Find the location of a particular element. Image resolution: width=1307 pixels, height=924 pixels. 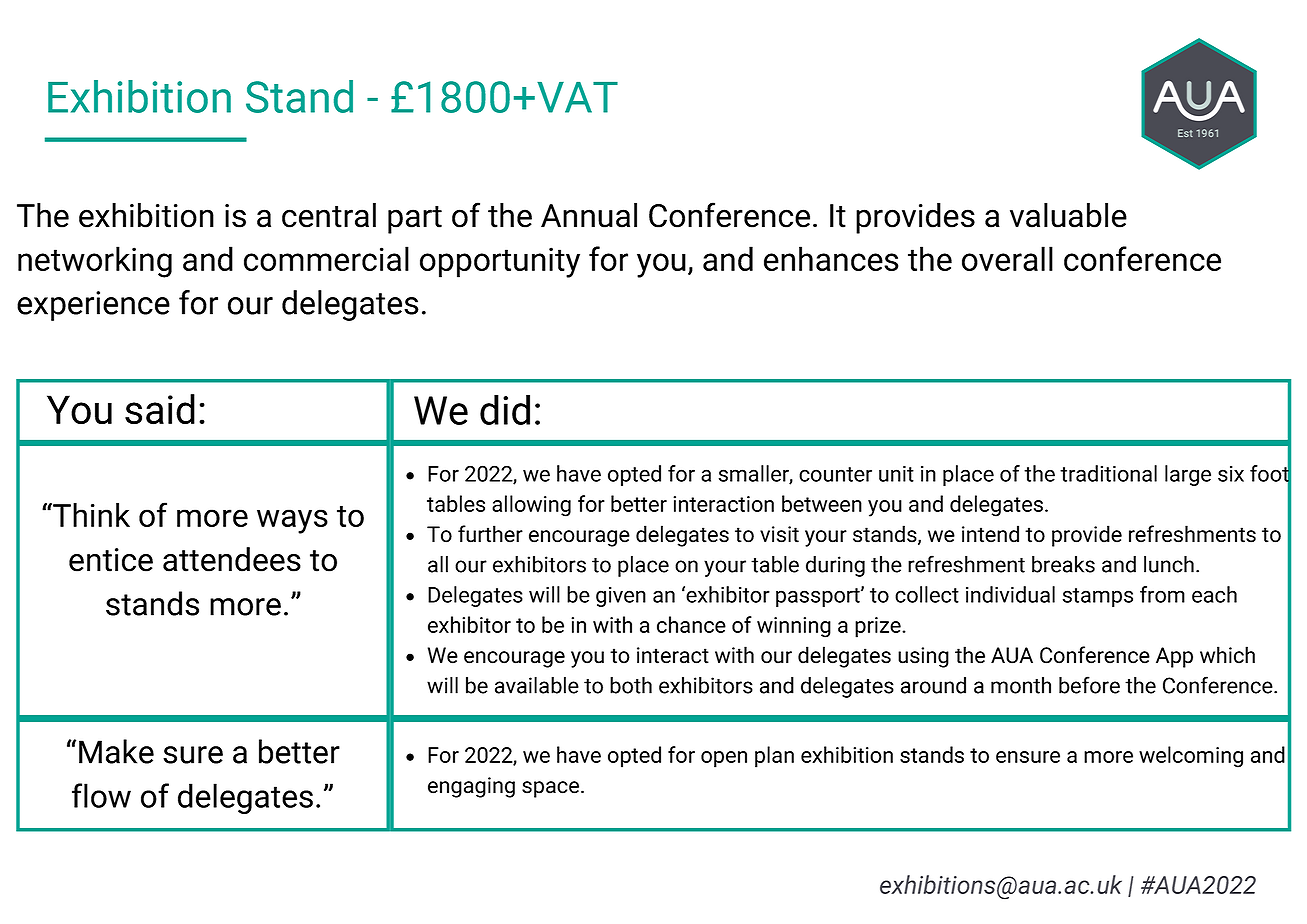

Annual is located at coordinates (589, 215).
